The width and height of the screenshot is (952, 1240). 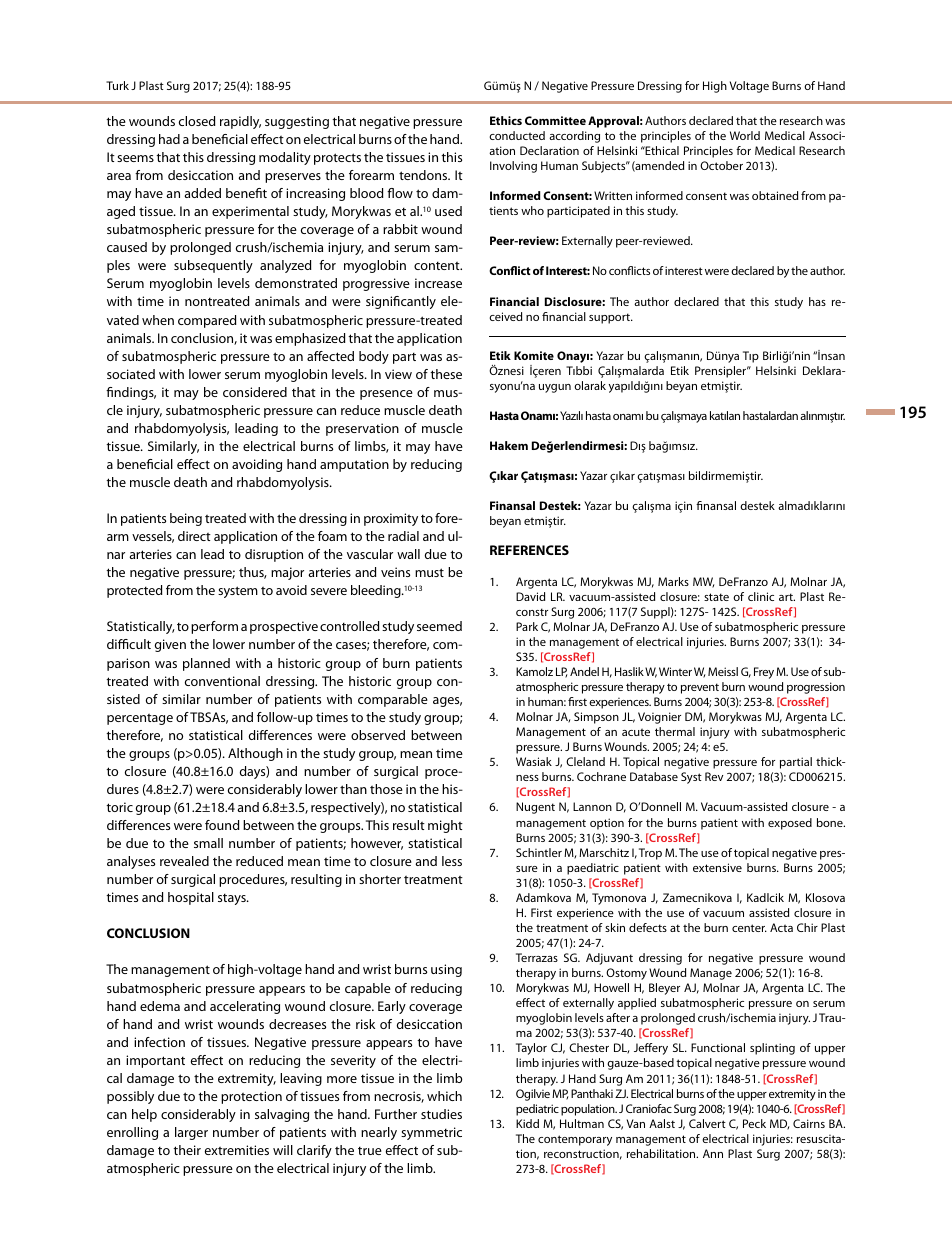 What do you see at coordinates (214, 627) in the screenshot?
I see `perform` at bounding box center [214, 627].
